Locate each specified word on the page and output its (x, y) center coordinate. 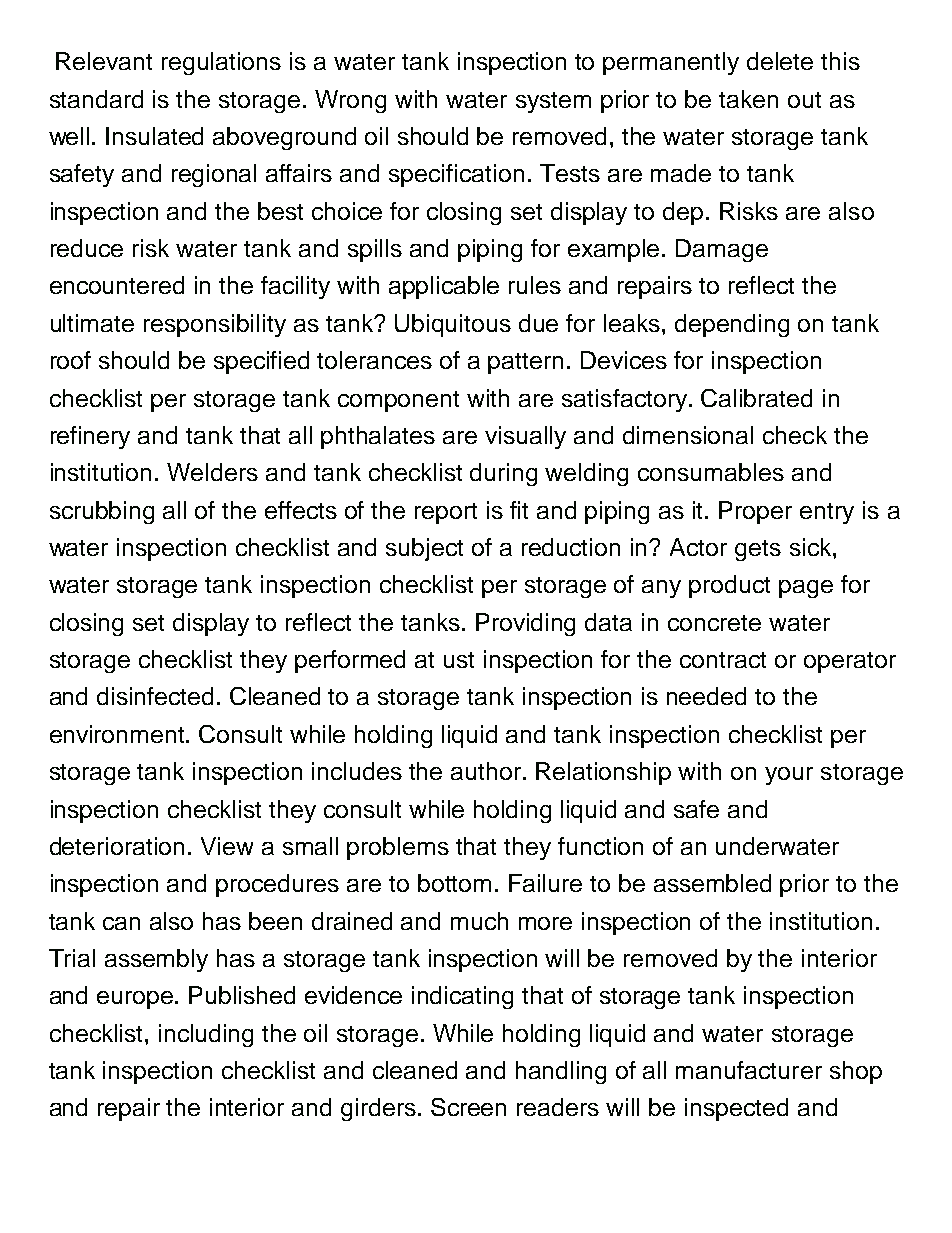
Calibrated (756, 398)
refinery (90, 437)
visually (525, 437)
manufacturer (749, 1070)
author (487, 771)
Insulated (154, 136)
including (206, 1035)
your (789, 776)
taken (748, 99)
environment (118, 734)
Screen (468, 1107)
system (553, 102)
